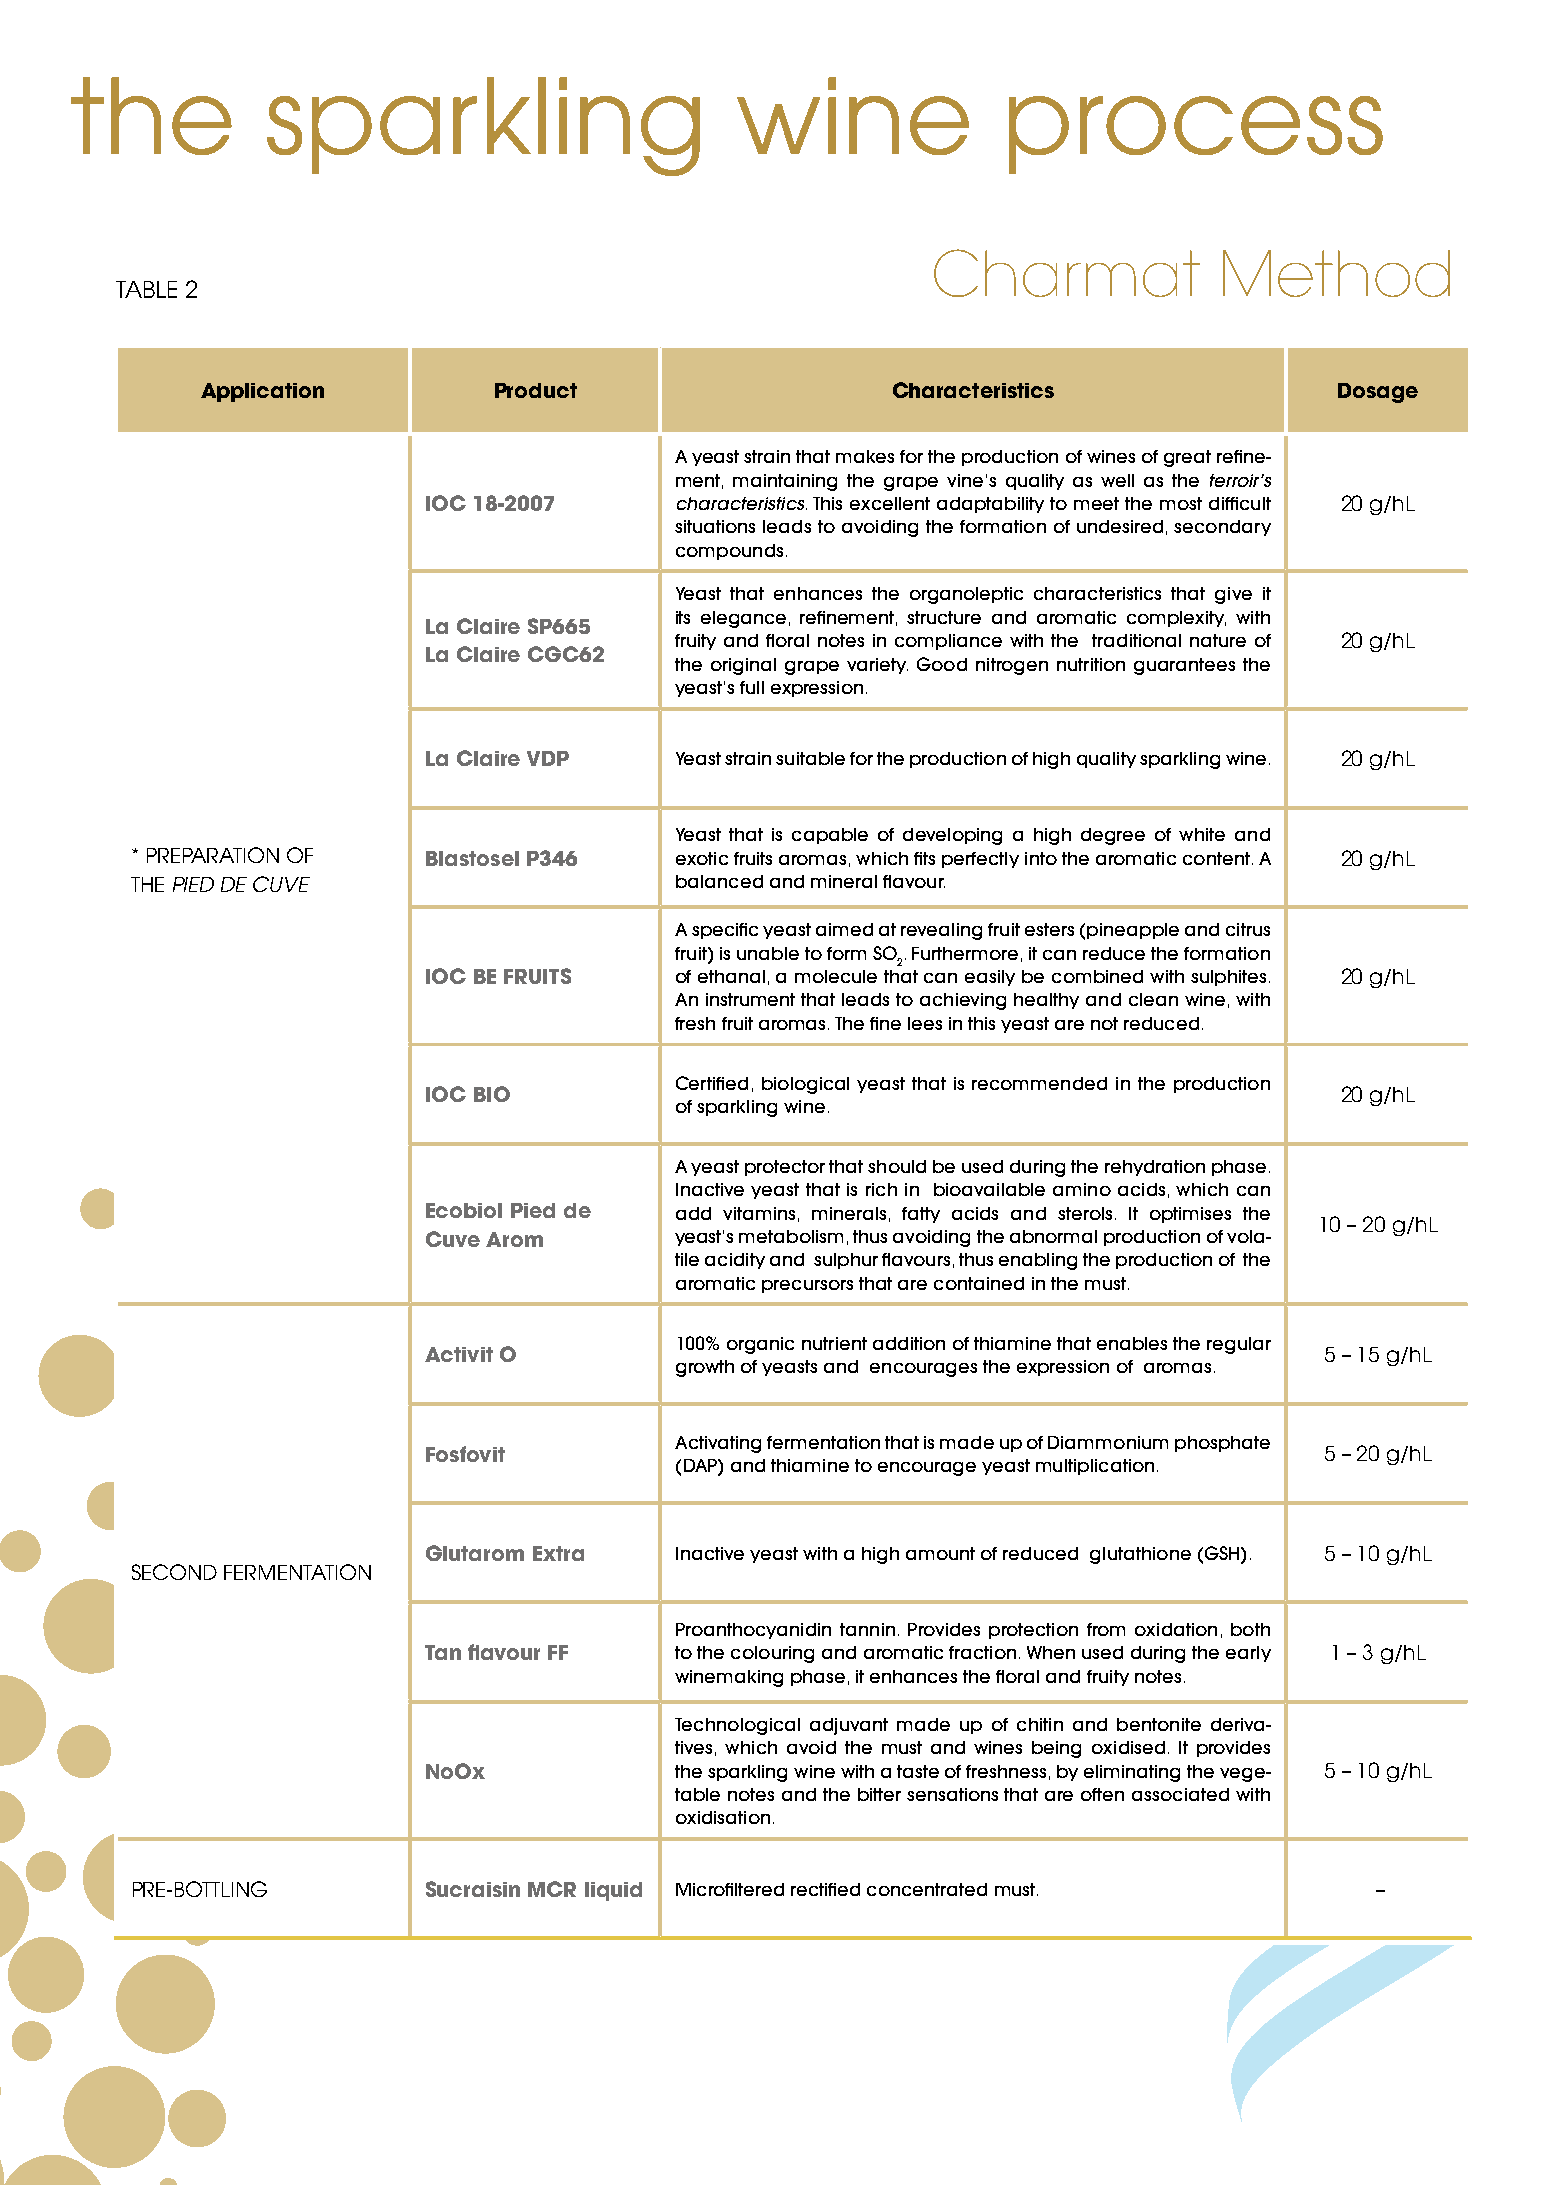 The width and height of the document is (1545, 2185). Describe the element at coordinates (718, 1444) in the document. I see `Activating` at that location.
